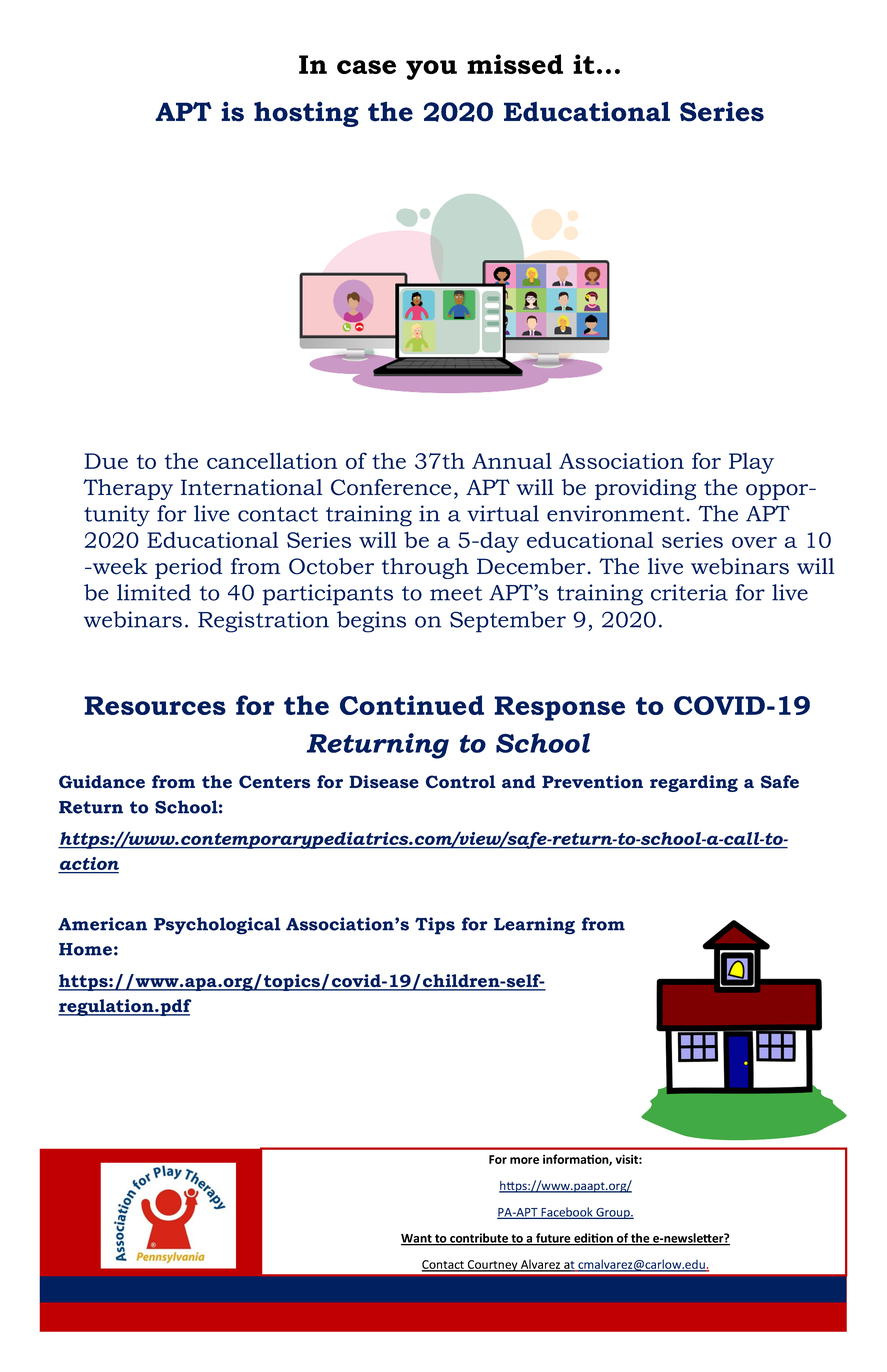  I want to click on Want, so click(417, 1239).
